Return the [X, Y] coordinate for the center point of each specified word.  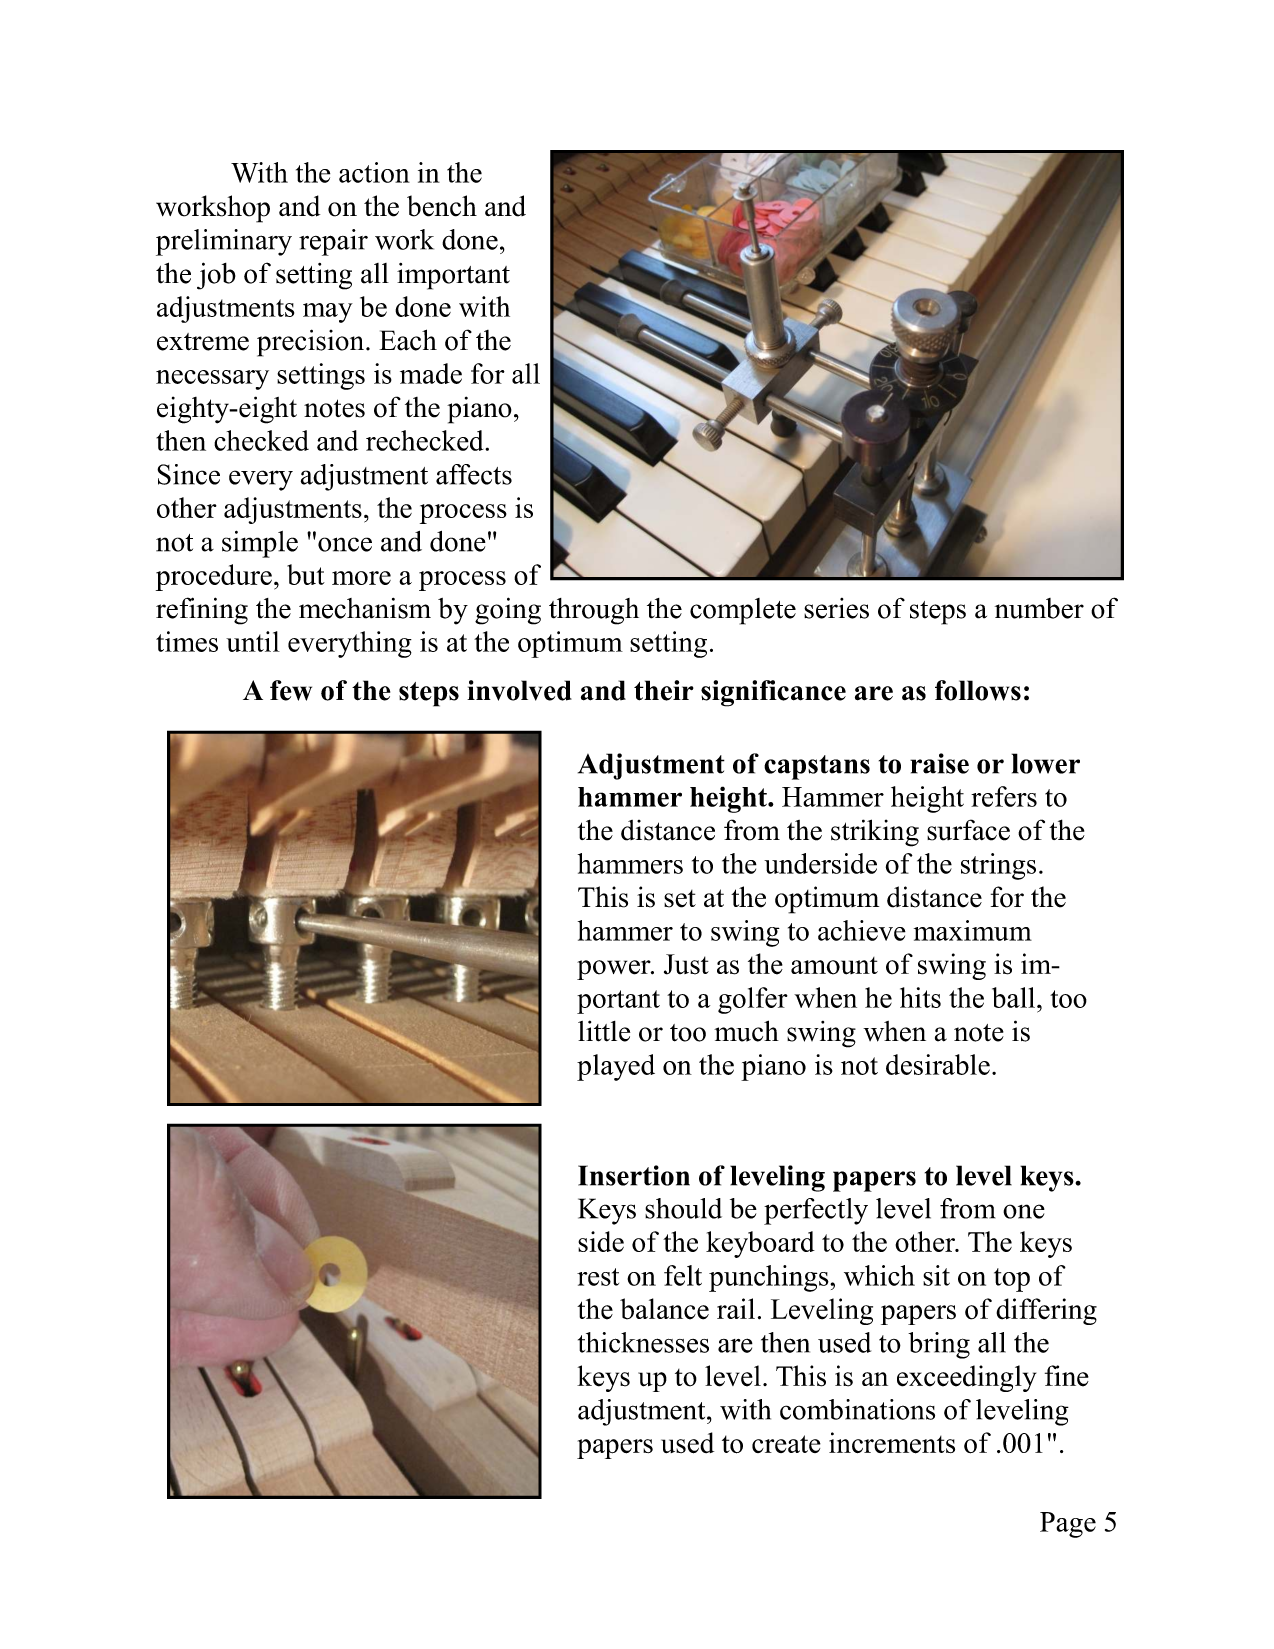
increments [892, 1443]
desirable [938, 1064]
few [291, 690]
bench [442, 206]
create [786, 1444]
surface [968, 830]
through [594, 611]
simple [260, 544]
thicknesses [643, 1342]
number [1039, 608]
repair [333, 242]
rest [598, 1277]
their [664, 690]
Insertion [634, 1175]
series [836, 608]
